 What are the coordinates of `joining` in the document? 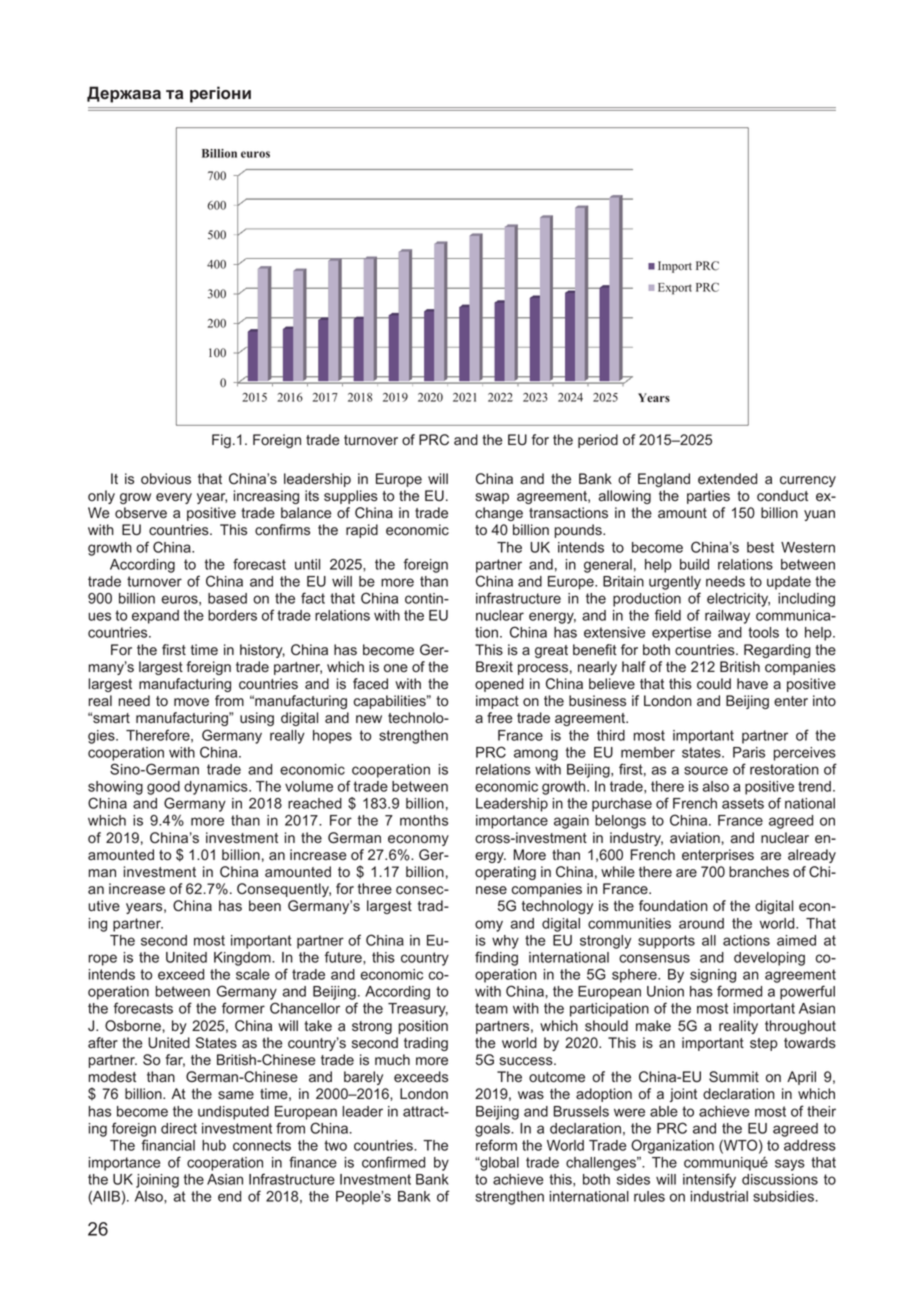 It's located at (157, 1181).
